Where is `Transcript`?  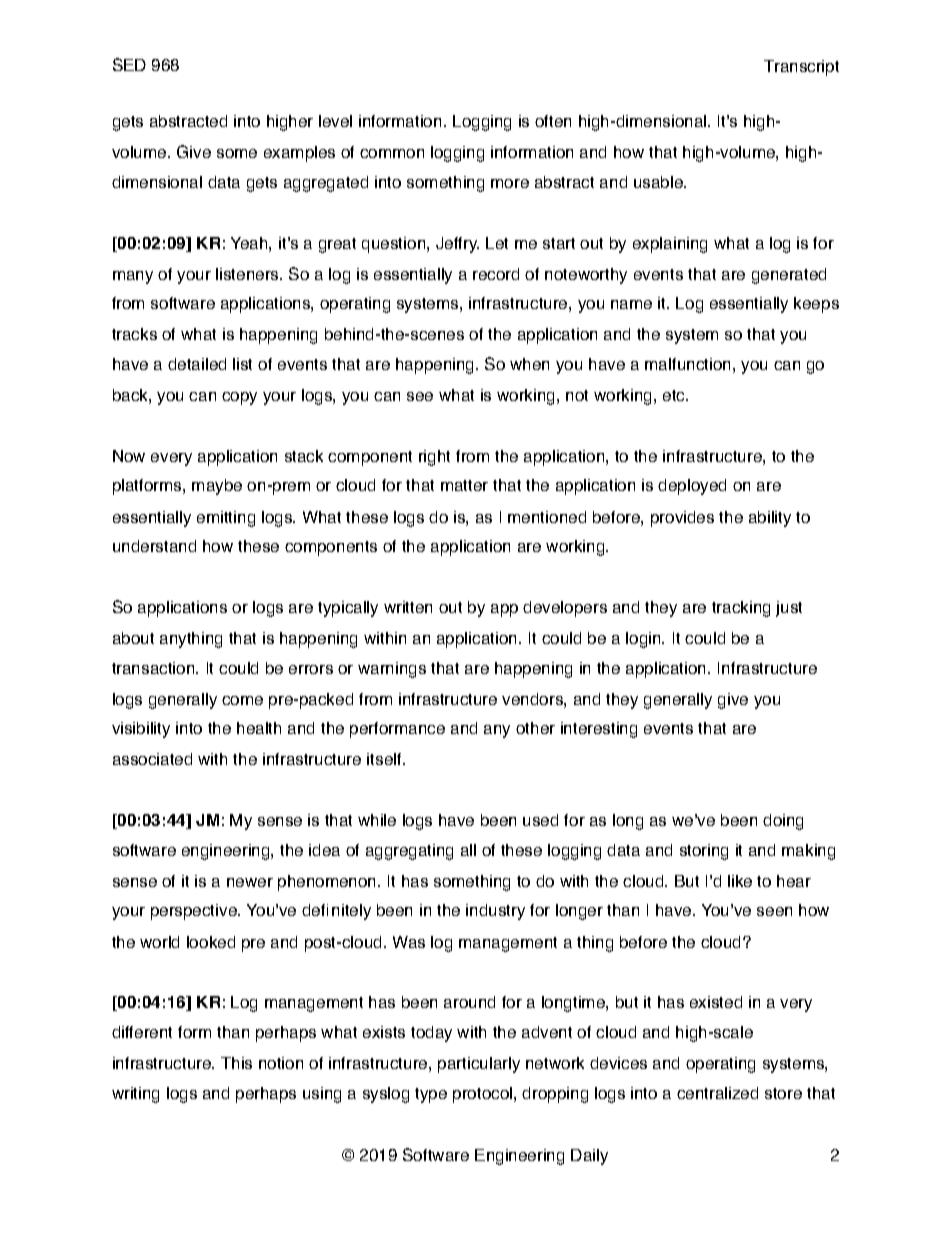 Transcript is located at coordinates (801, 68).
